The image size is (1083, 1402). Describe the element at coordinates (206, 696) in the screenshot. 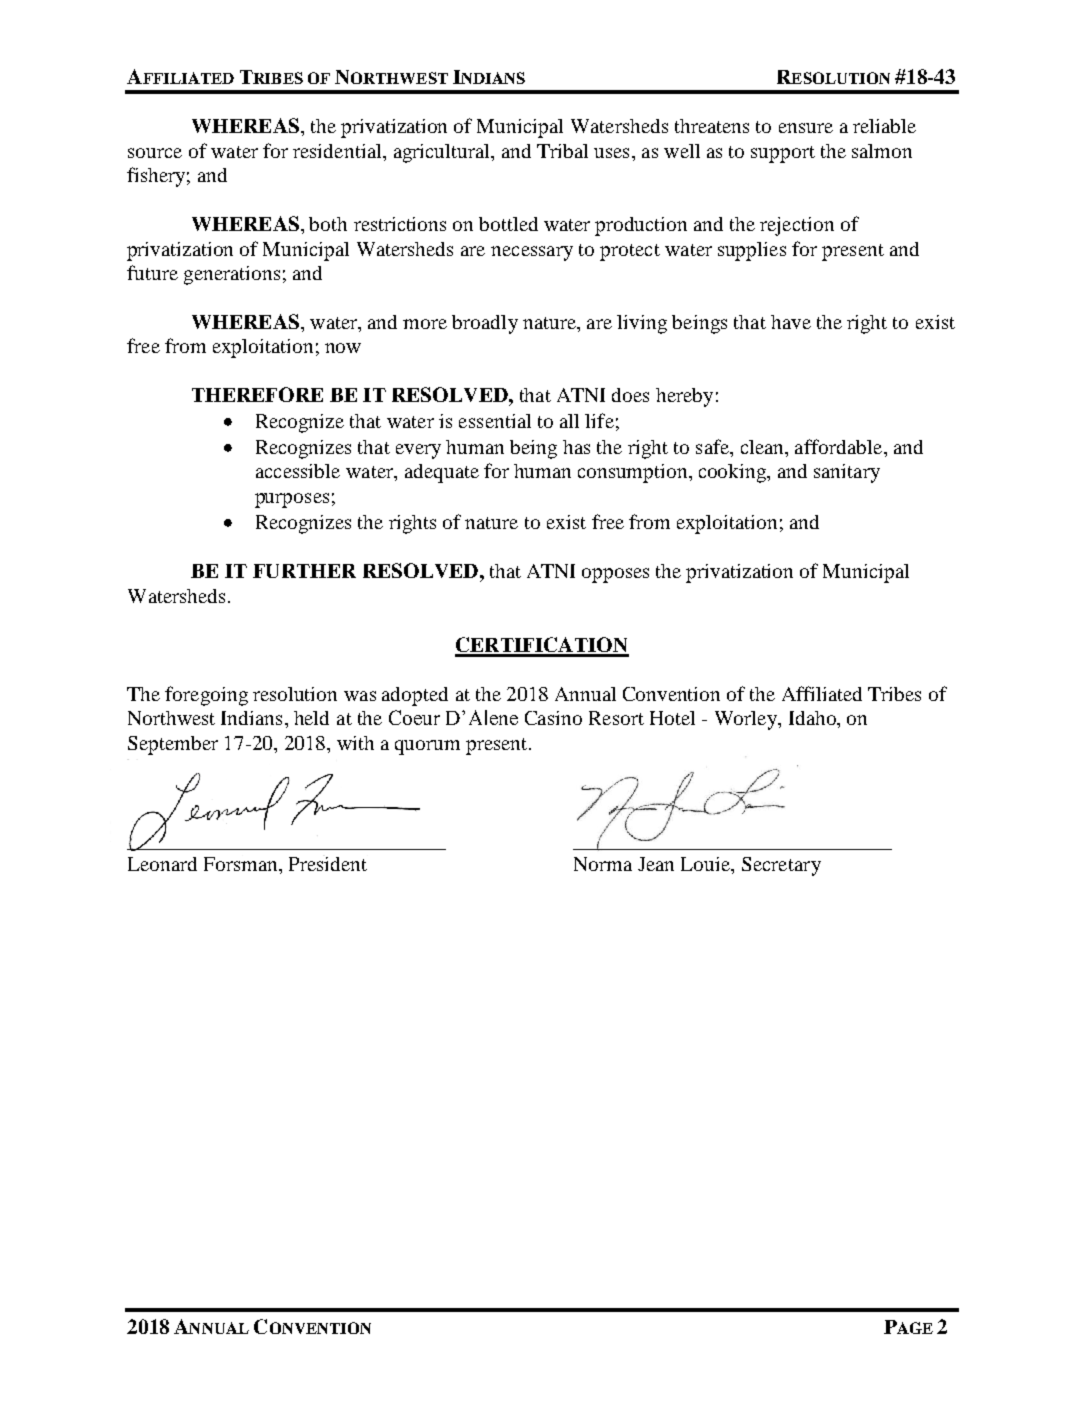

I see `foregoing` at that location.
